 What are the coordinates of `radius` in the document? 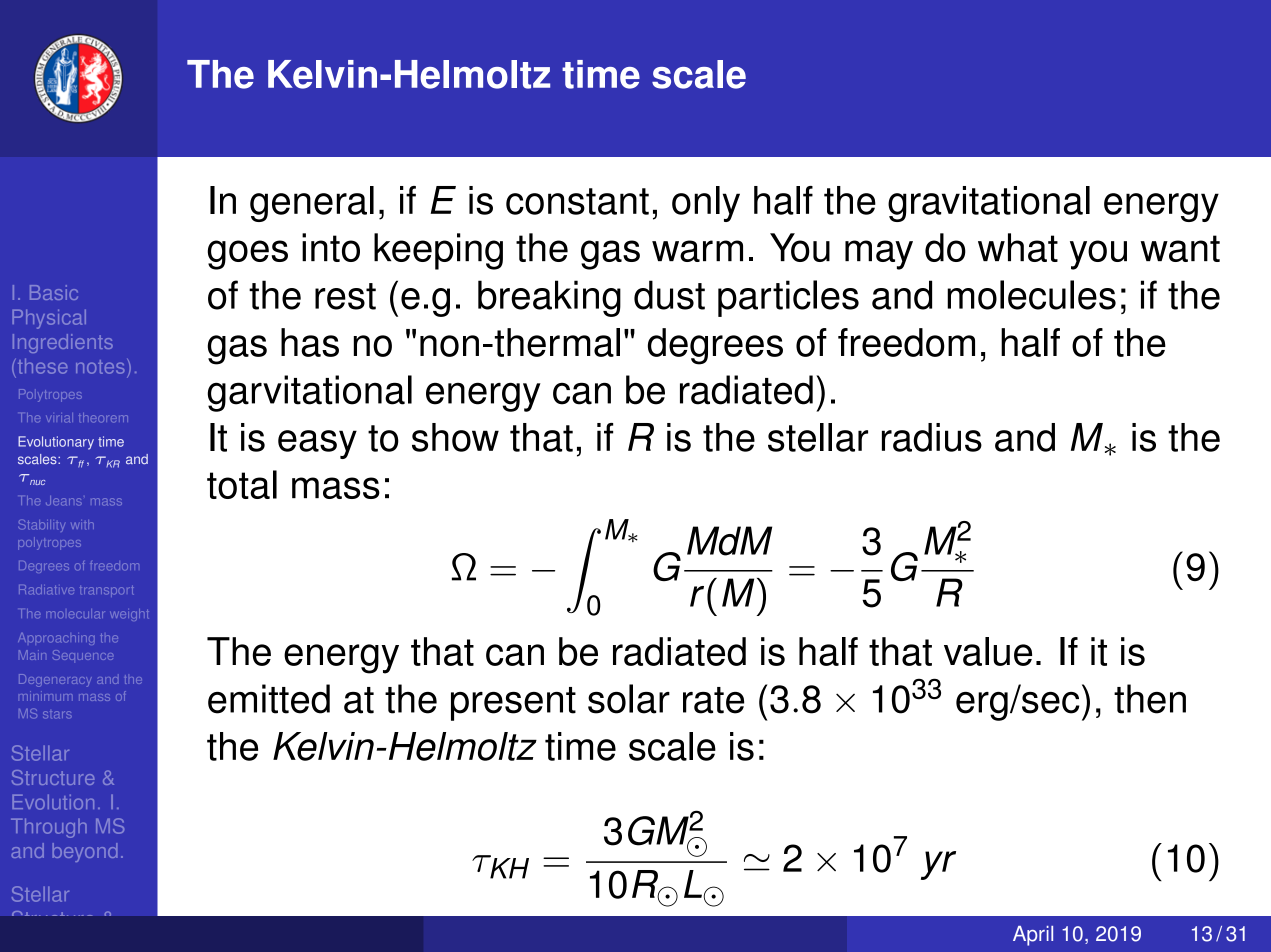 It's located at (932, 437).
